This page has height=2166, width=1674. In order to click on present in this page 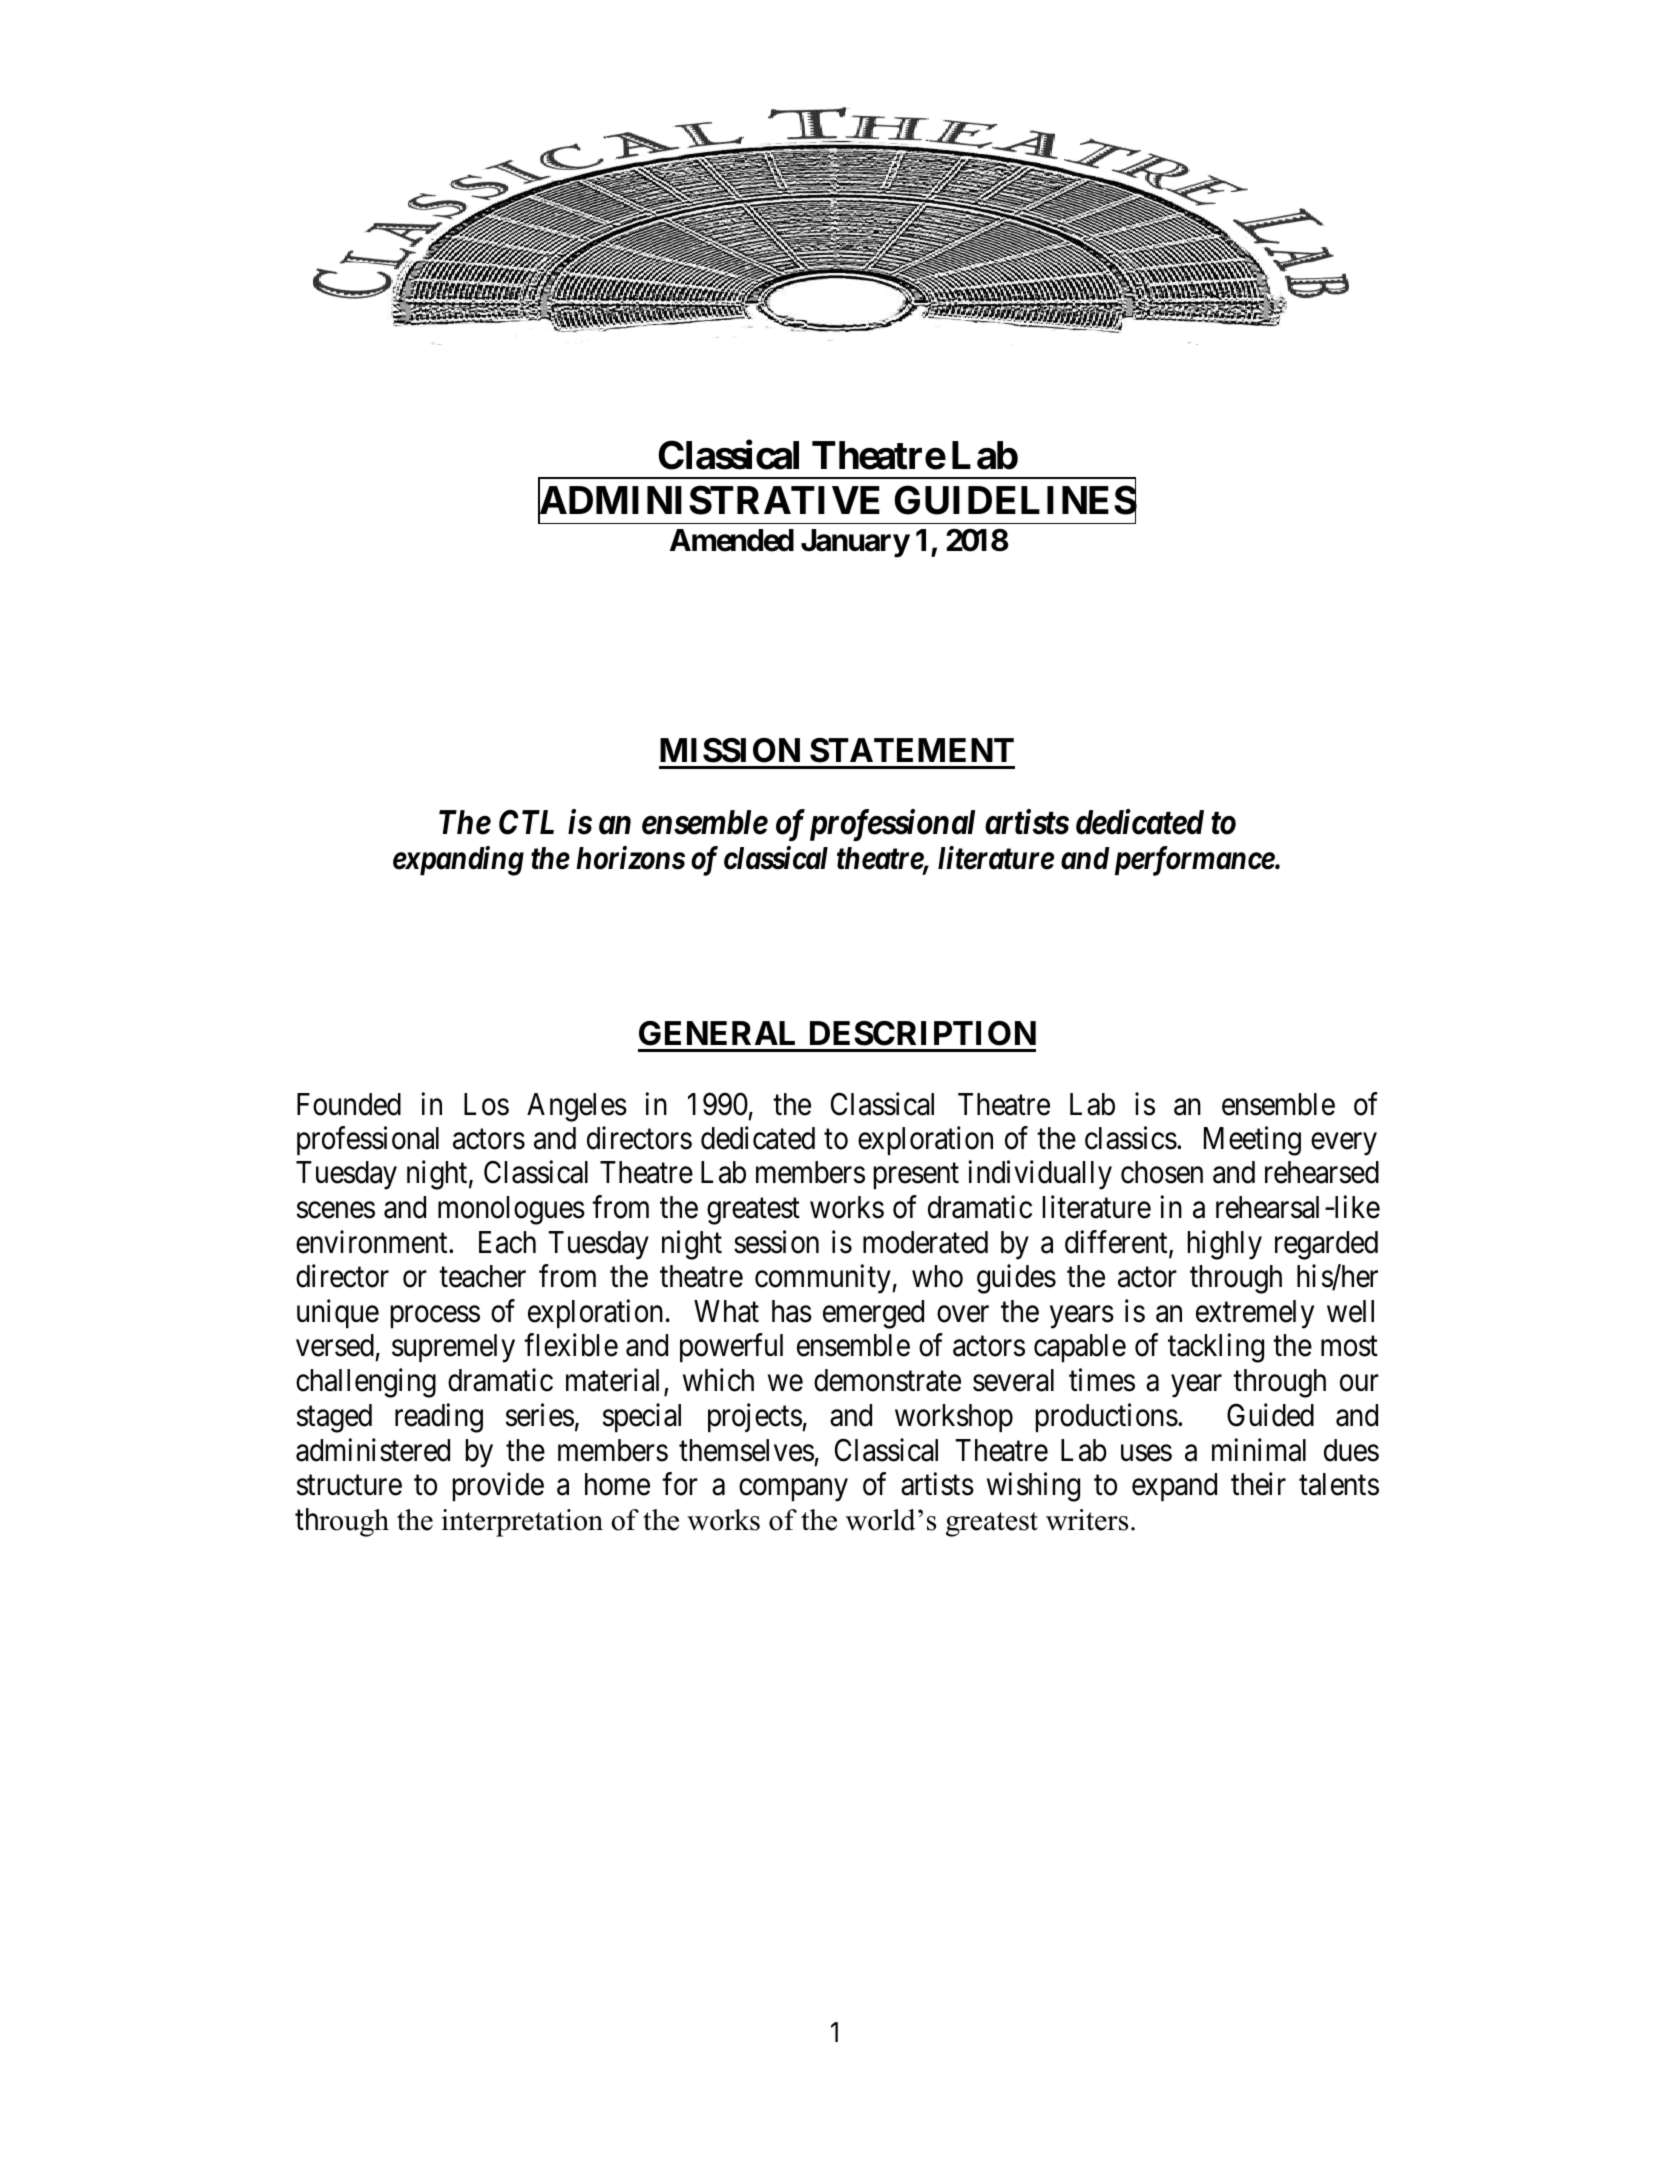, I will do `click(916, 1176)`.
